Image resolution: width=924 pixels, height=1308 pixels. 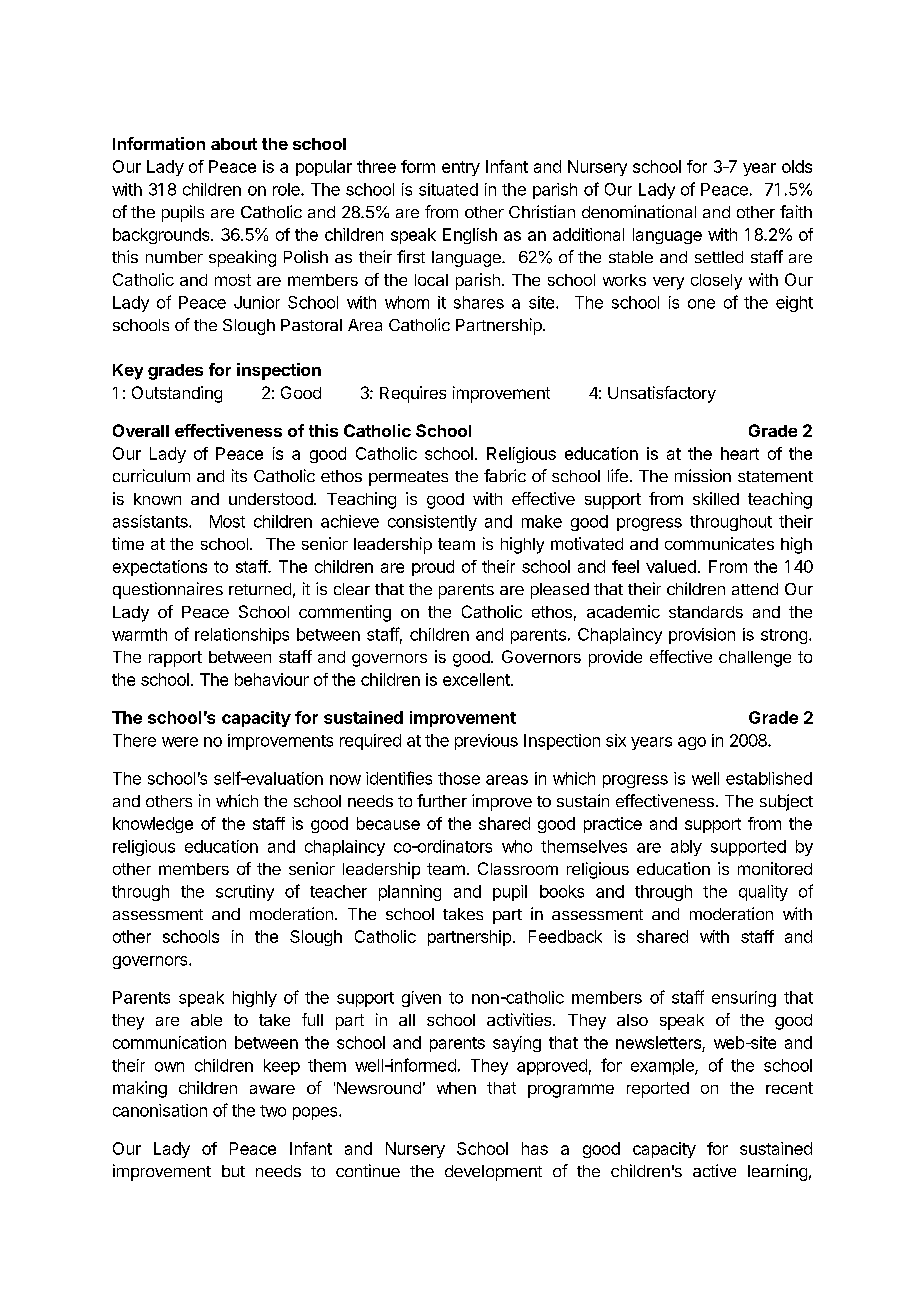 What do you see at coordinates (432, 523) in the screenshot?
I see `consistently` at bounding box center [432, 523].
